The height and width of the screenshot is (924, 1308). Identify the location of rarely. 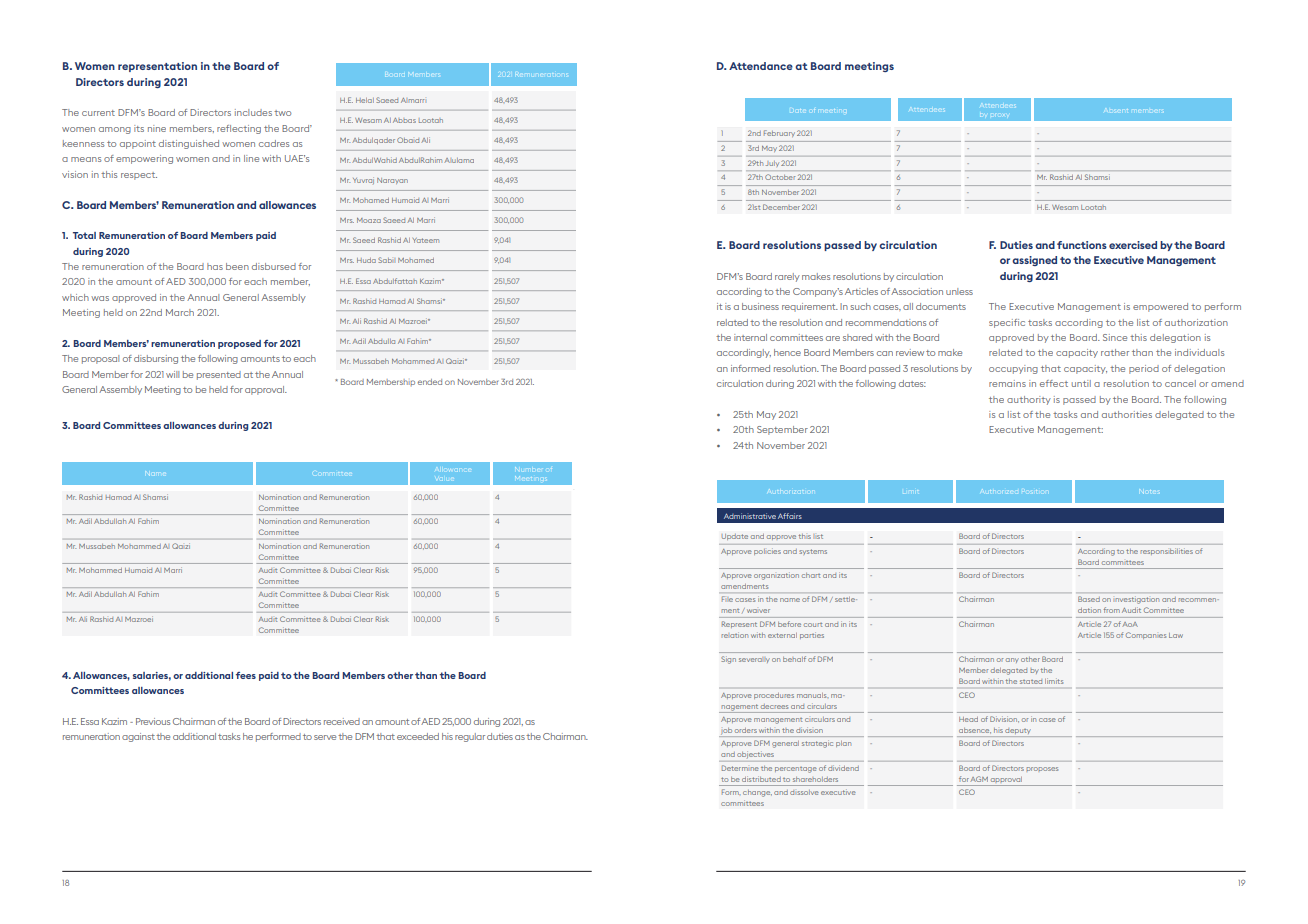
(787, 277).
